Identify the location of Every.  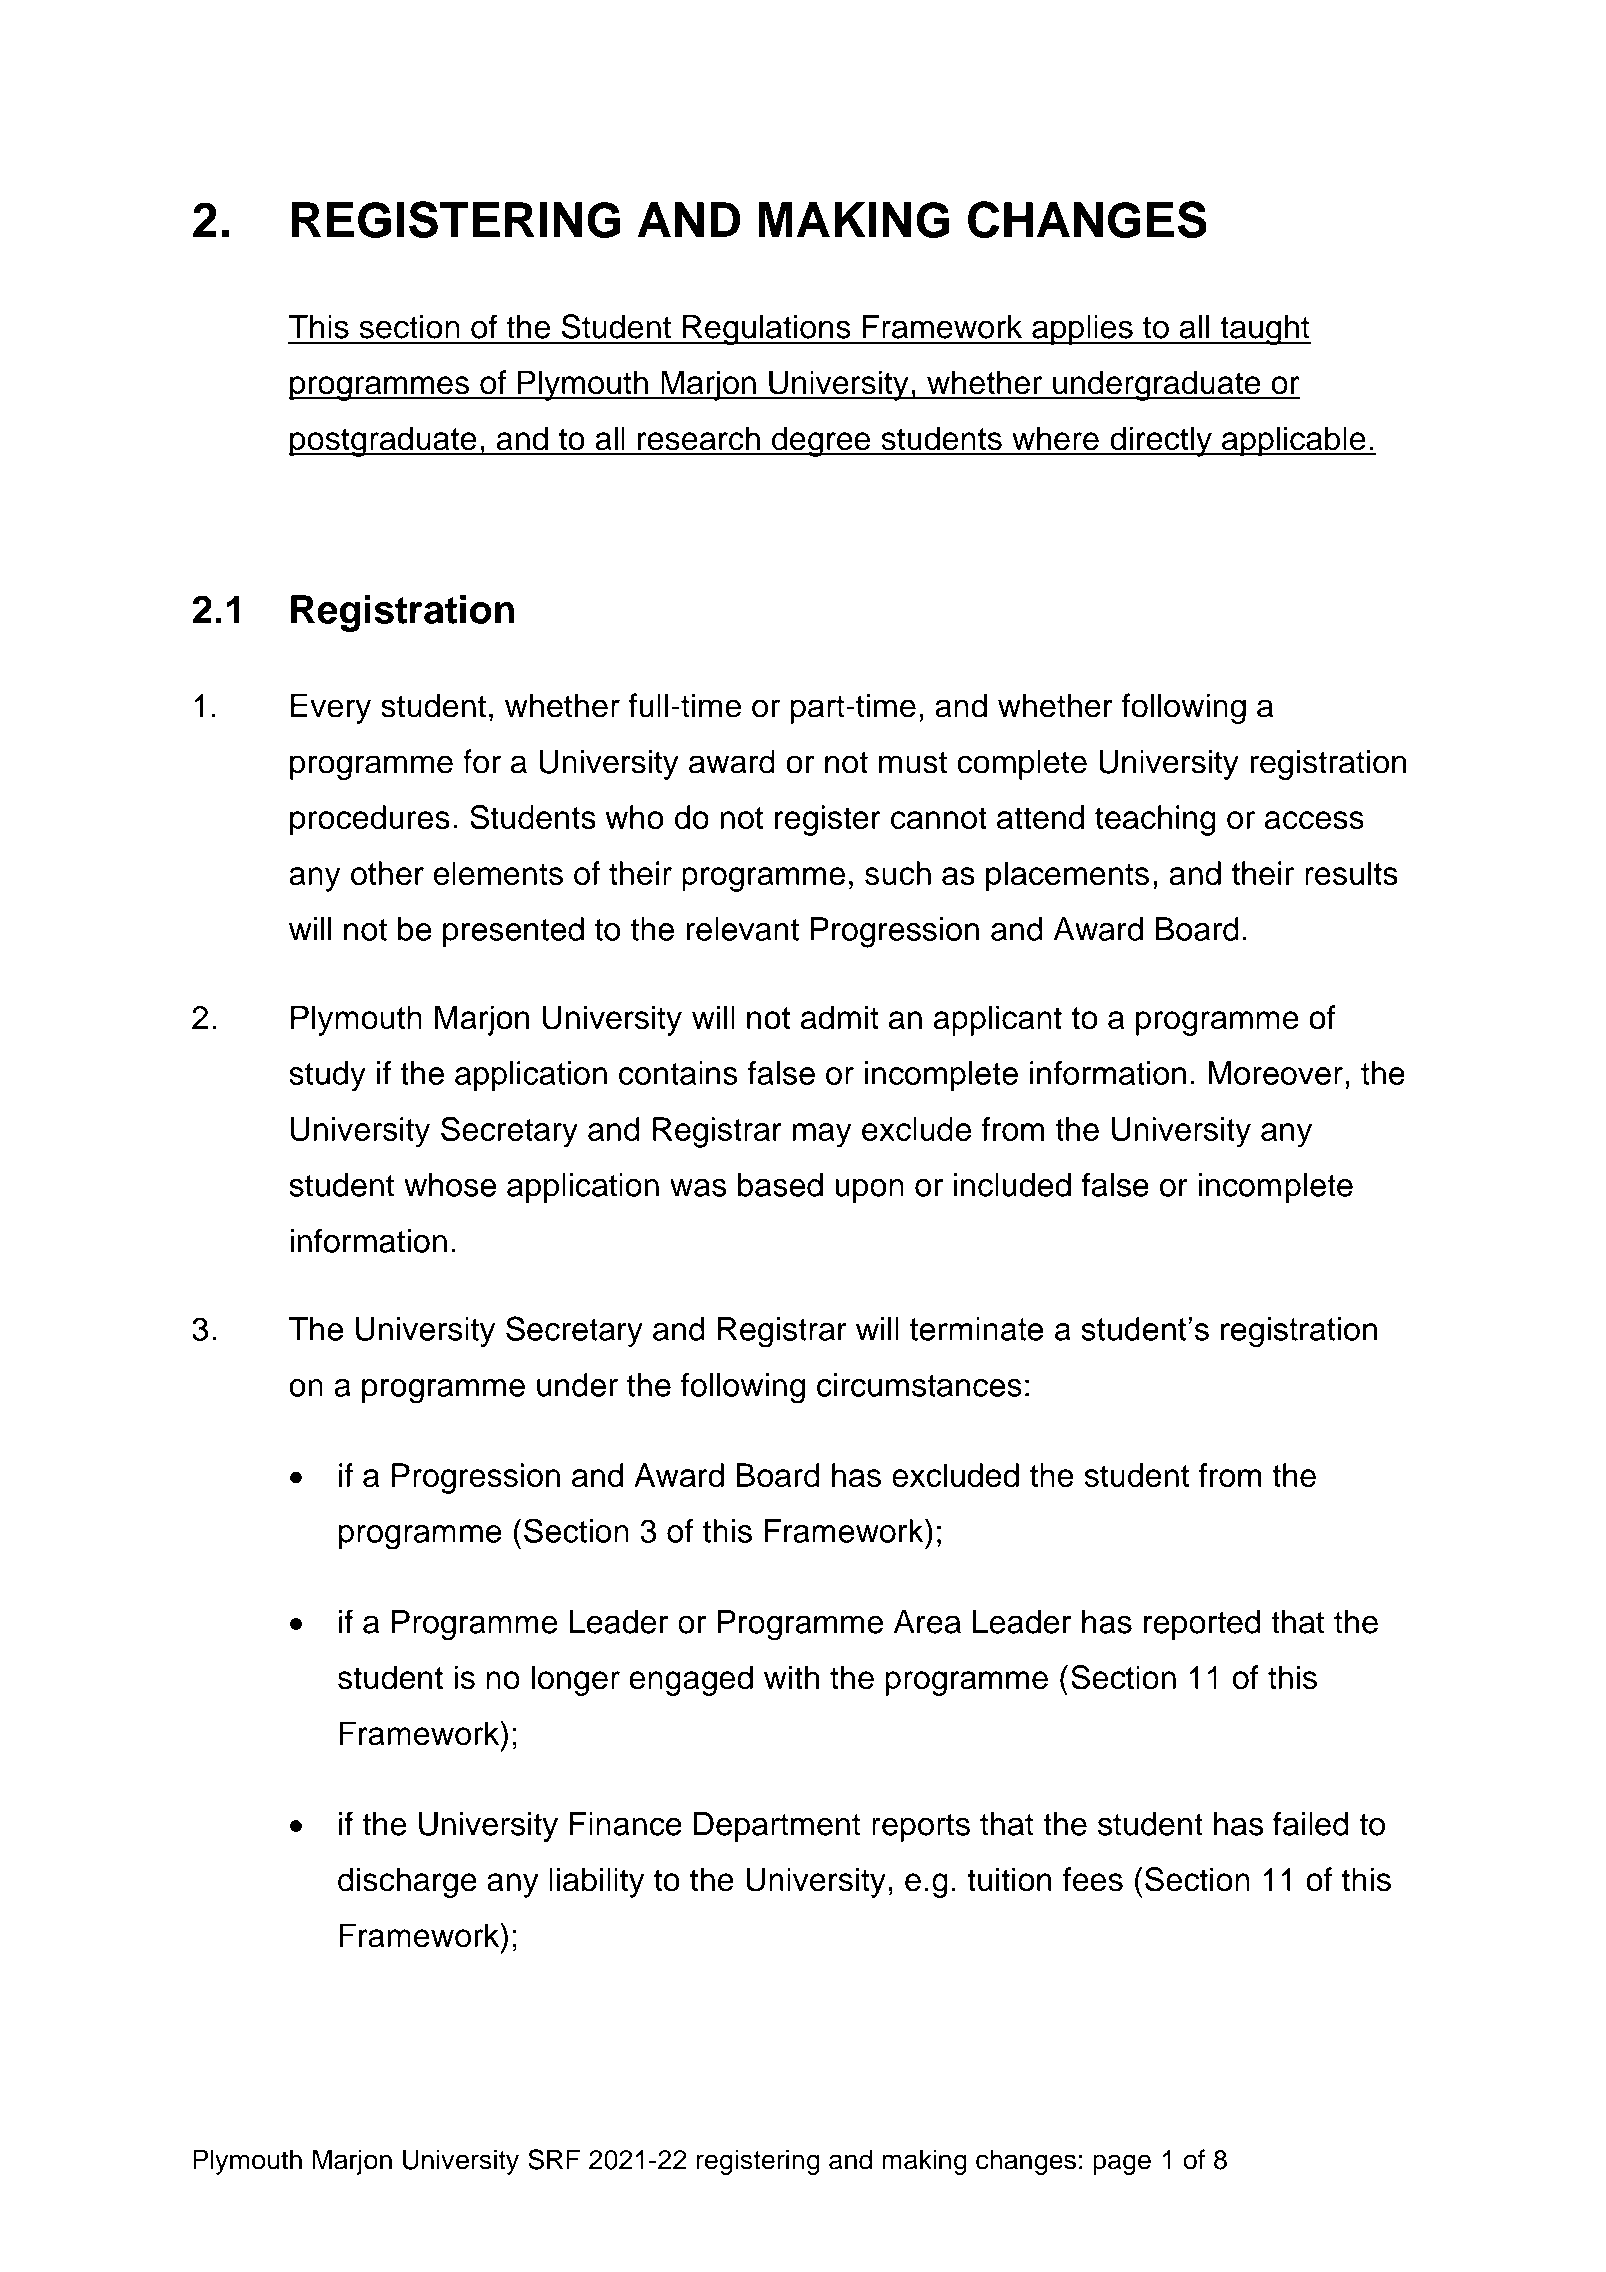
(331, 708).
